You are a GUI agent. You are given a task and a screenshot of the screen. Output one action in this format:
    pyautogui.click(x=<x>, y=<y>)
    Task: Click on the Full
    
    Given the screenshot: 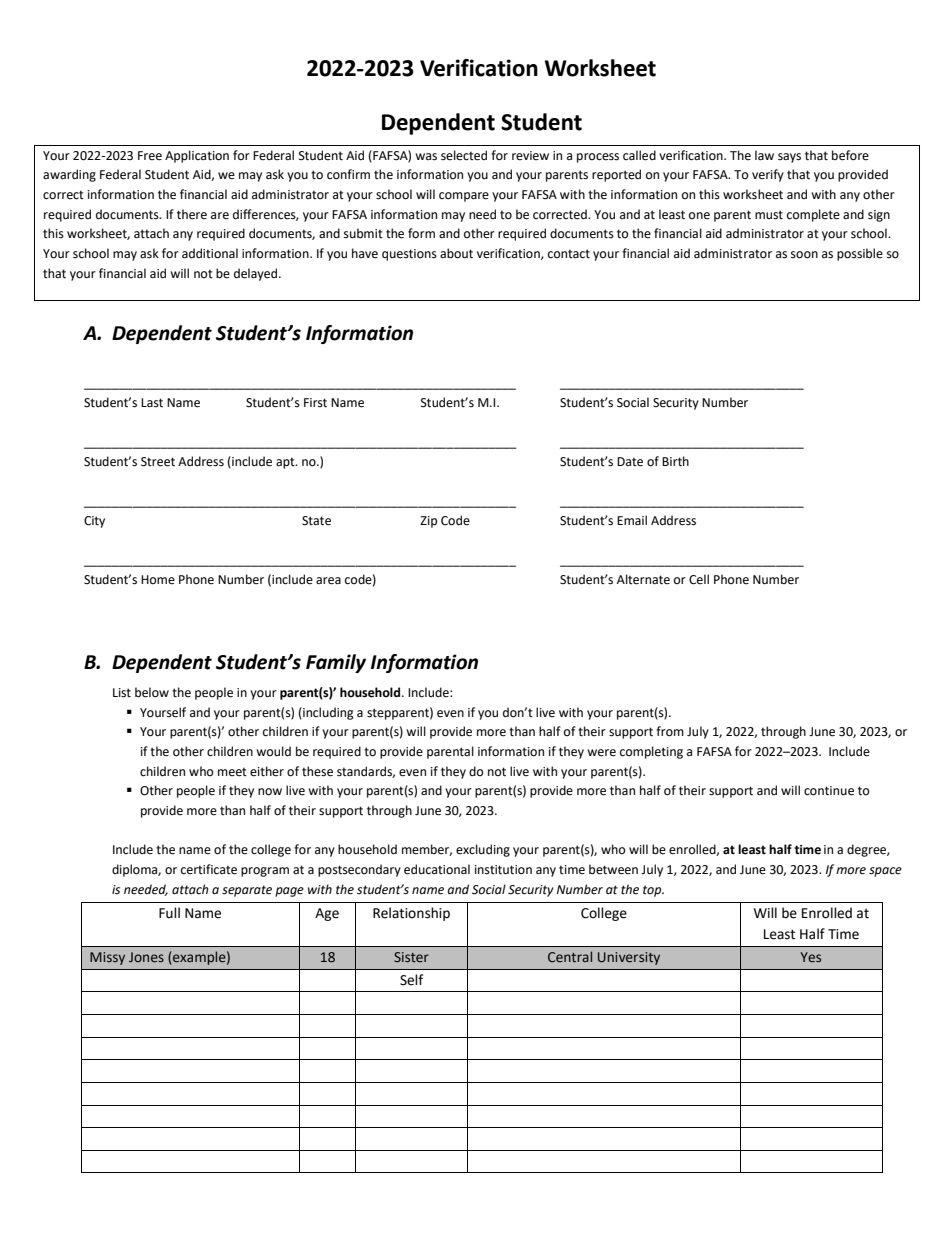 What is the action you would take?
    pyautogui.click(x=169, y=913)
